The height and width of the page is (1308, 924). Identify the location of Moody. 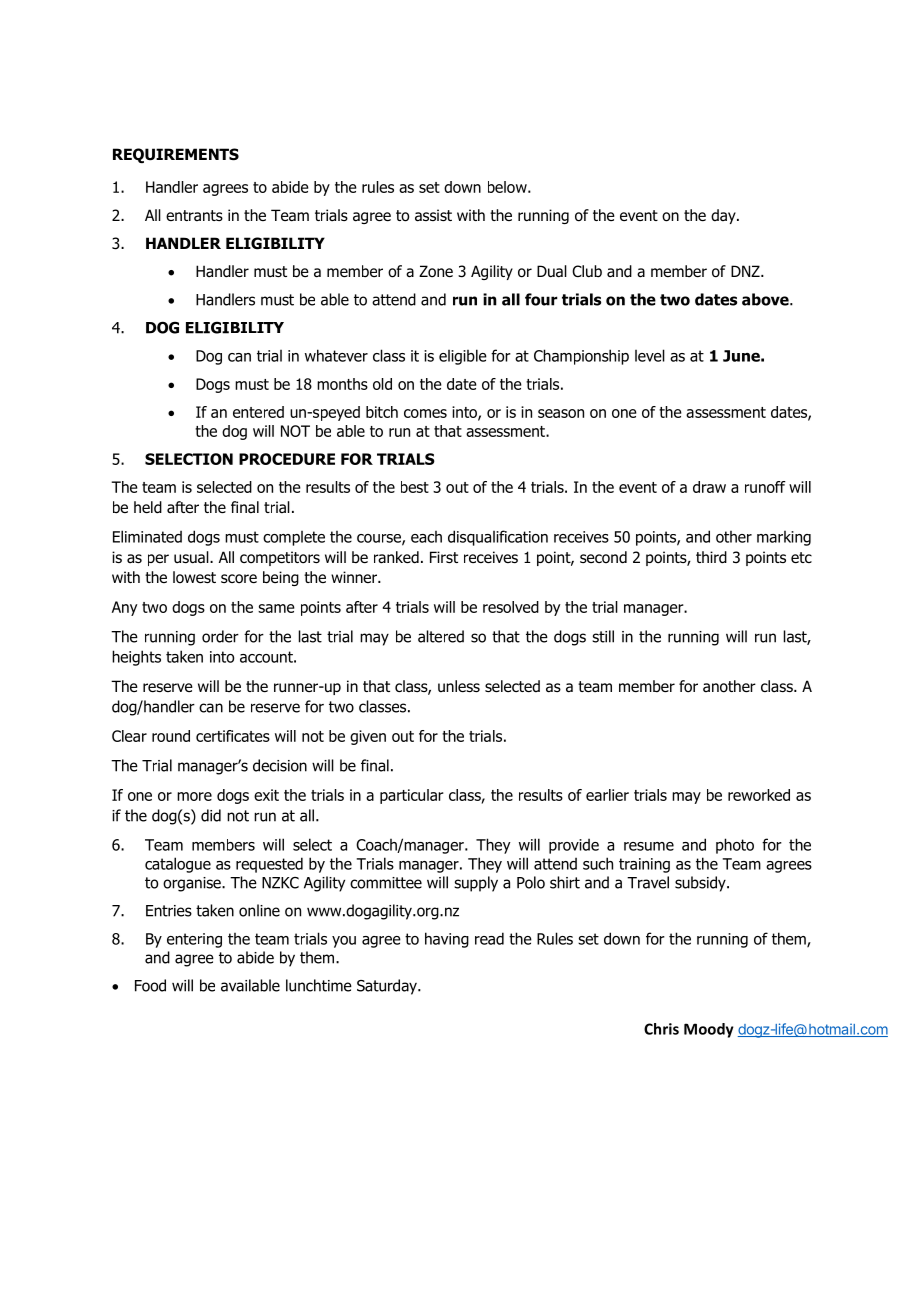
(709, 1030).
